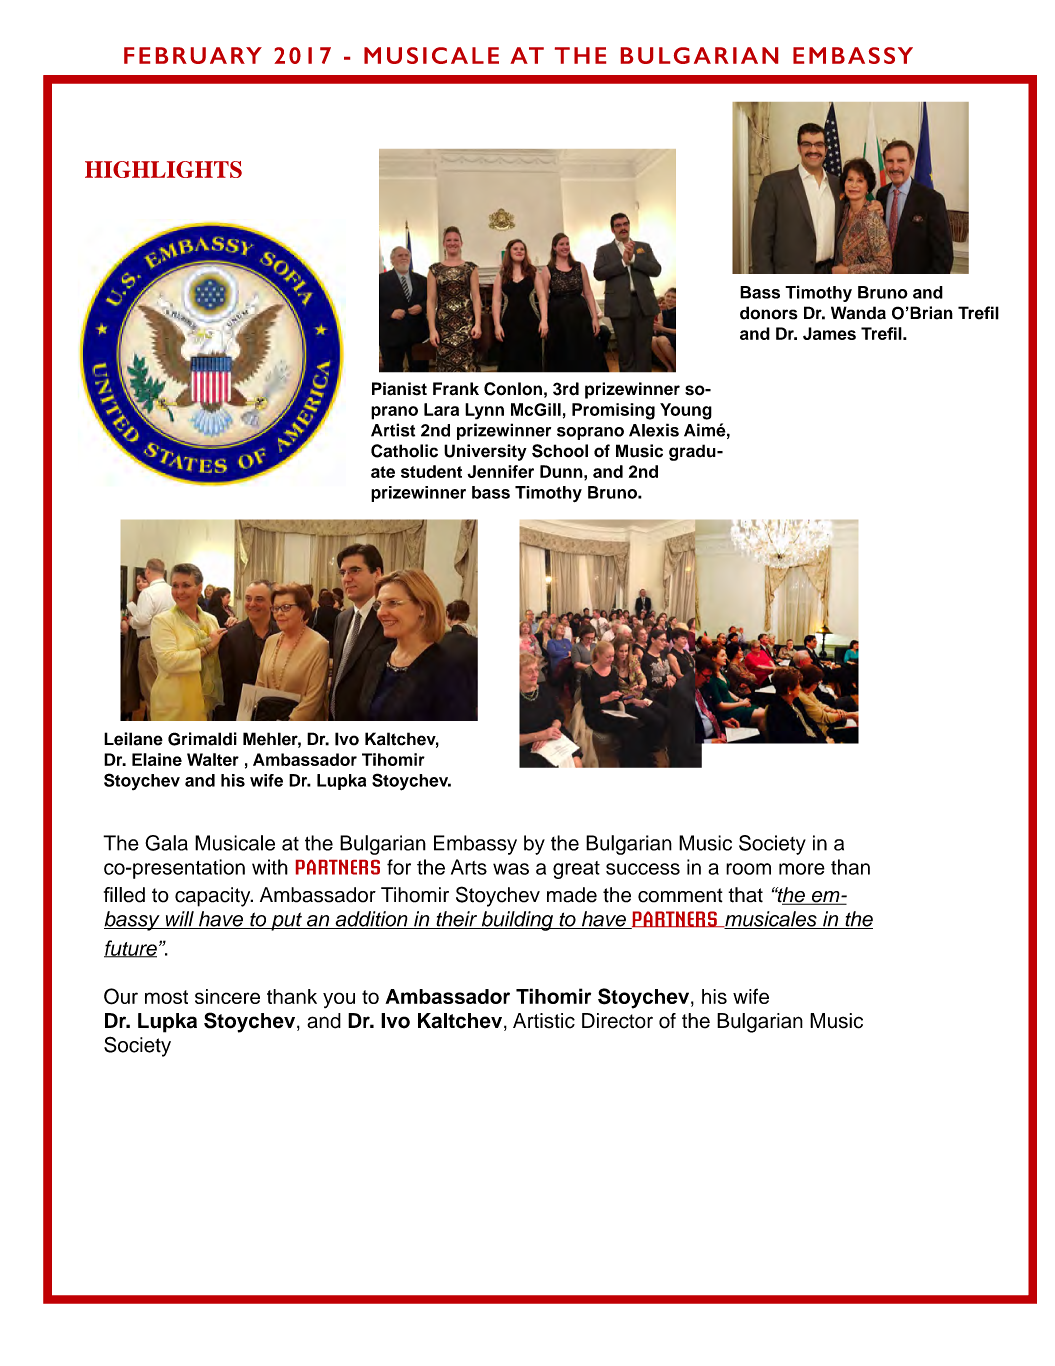 The height and width of the screenshot is (1366, 1055). I want to click on Conlon, so click(513, 389).
